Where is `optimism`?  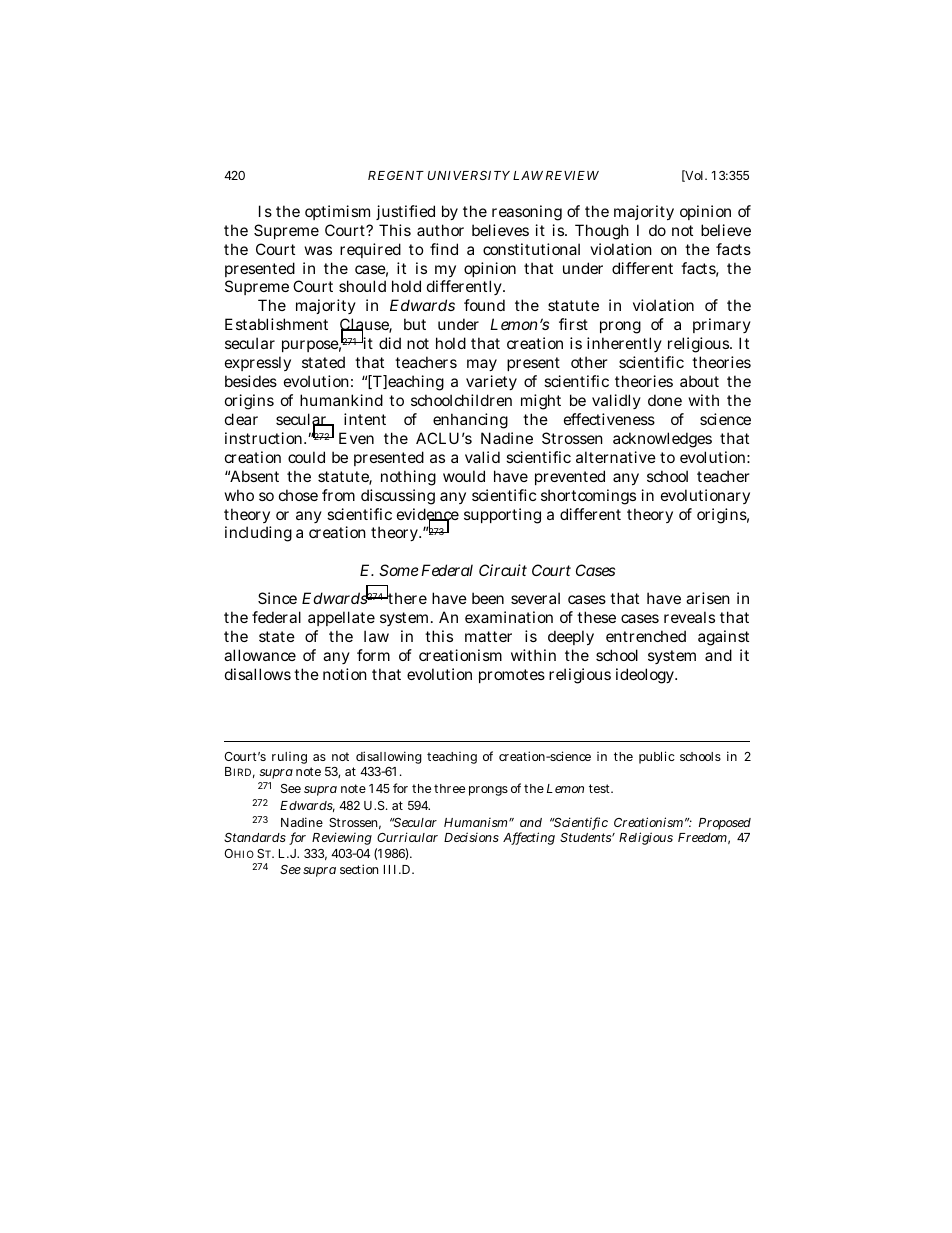
optimism is located at coordinates (337, 212).
